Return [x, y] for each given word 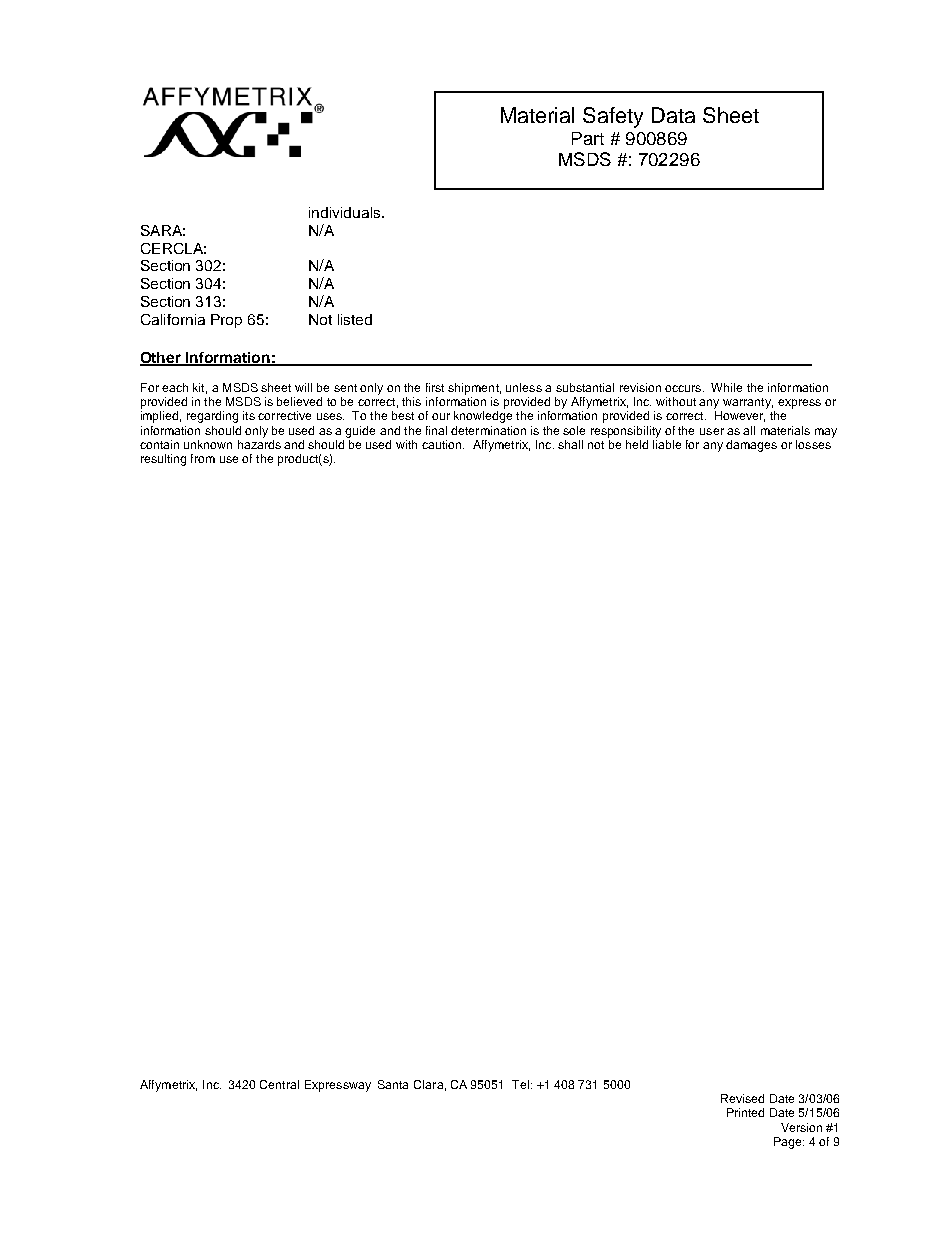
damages [751, 446]
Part [588, 138]
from [203, 458]
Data [673, 115]
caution [443, 444]
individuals [346, 212]
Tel [522, 1084]
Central [279, 1084]
